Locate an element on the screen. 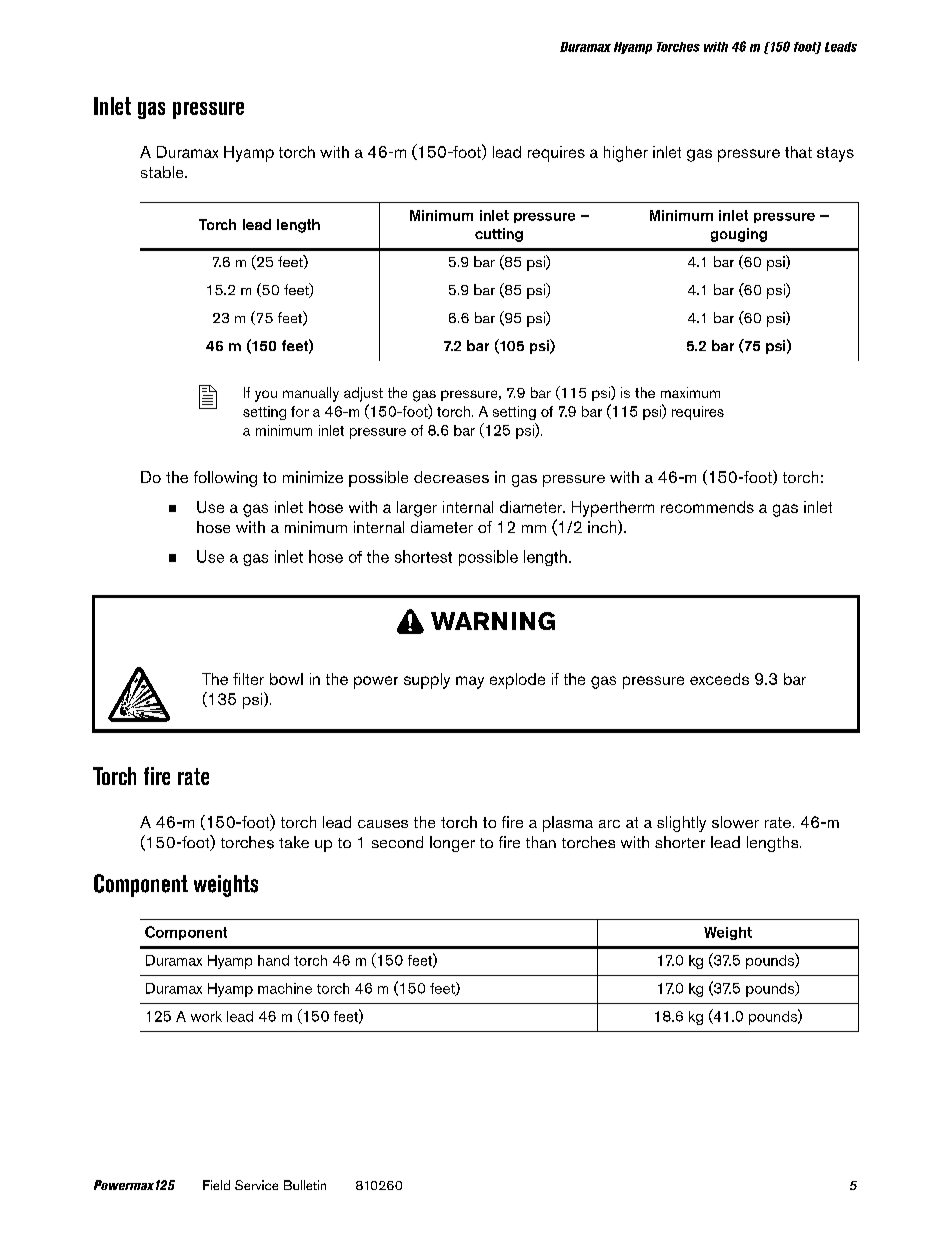  filter is located at coordinates (248, 679).
